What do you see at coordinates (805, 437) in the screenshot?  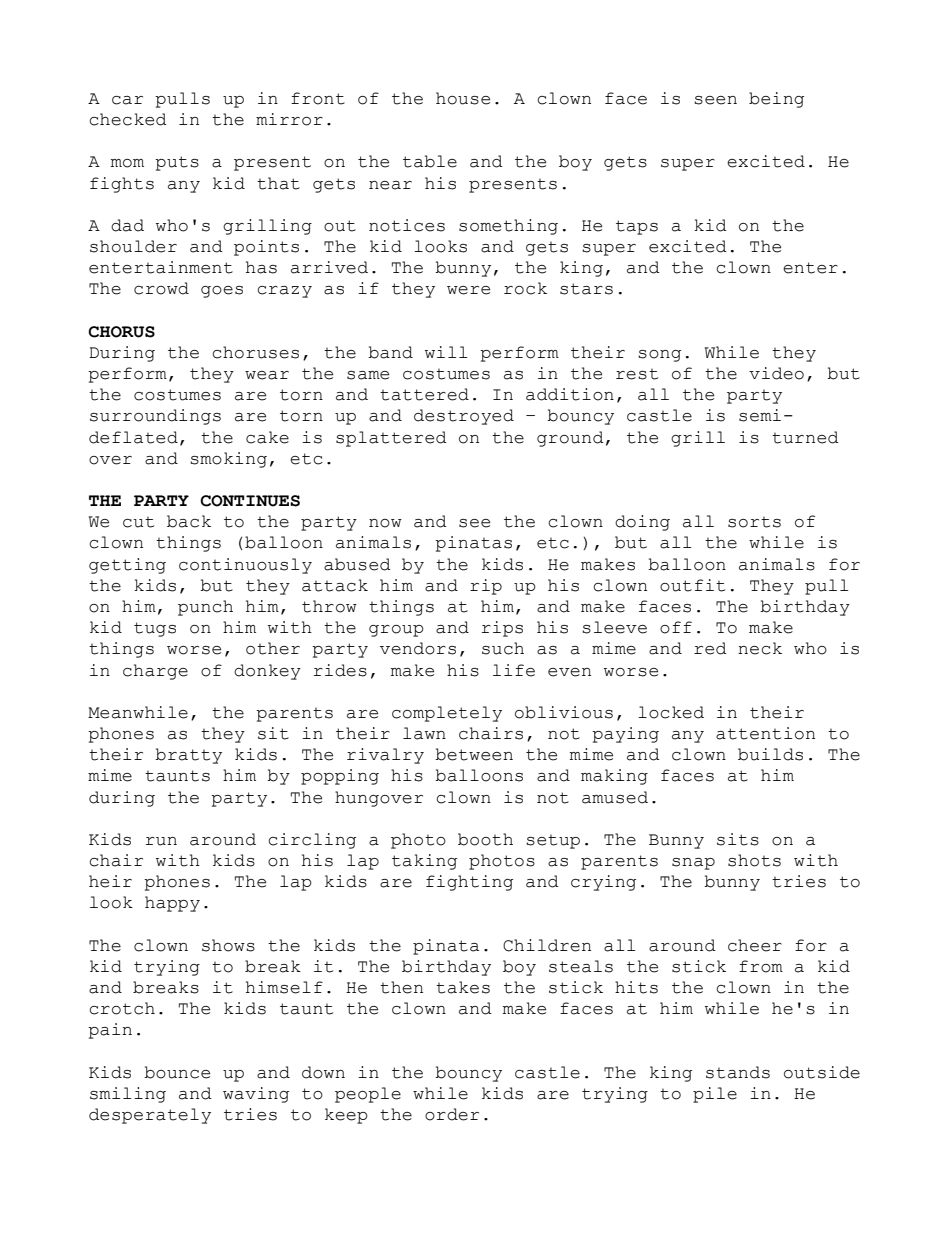 I see `turned` at bounding box center [805, 437].
